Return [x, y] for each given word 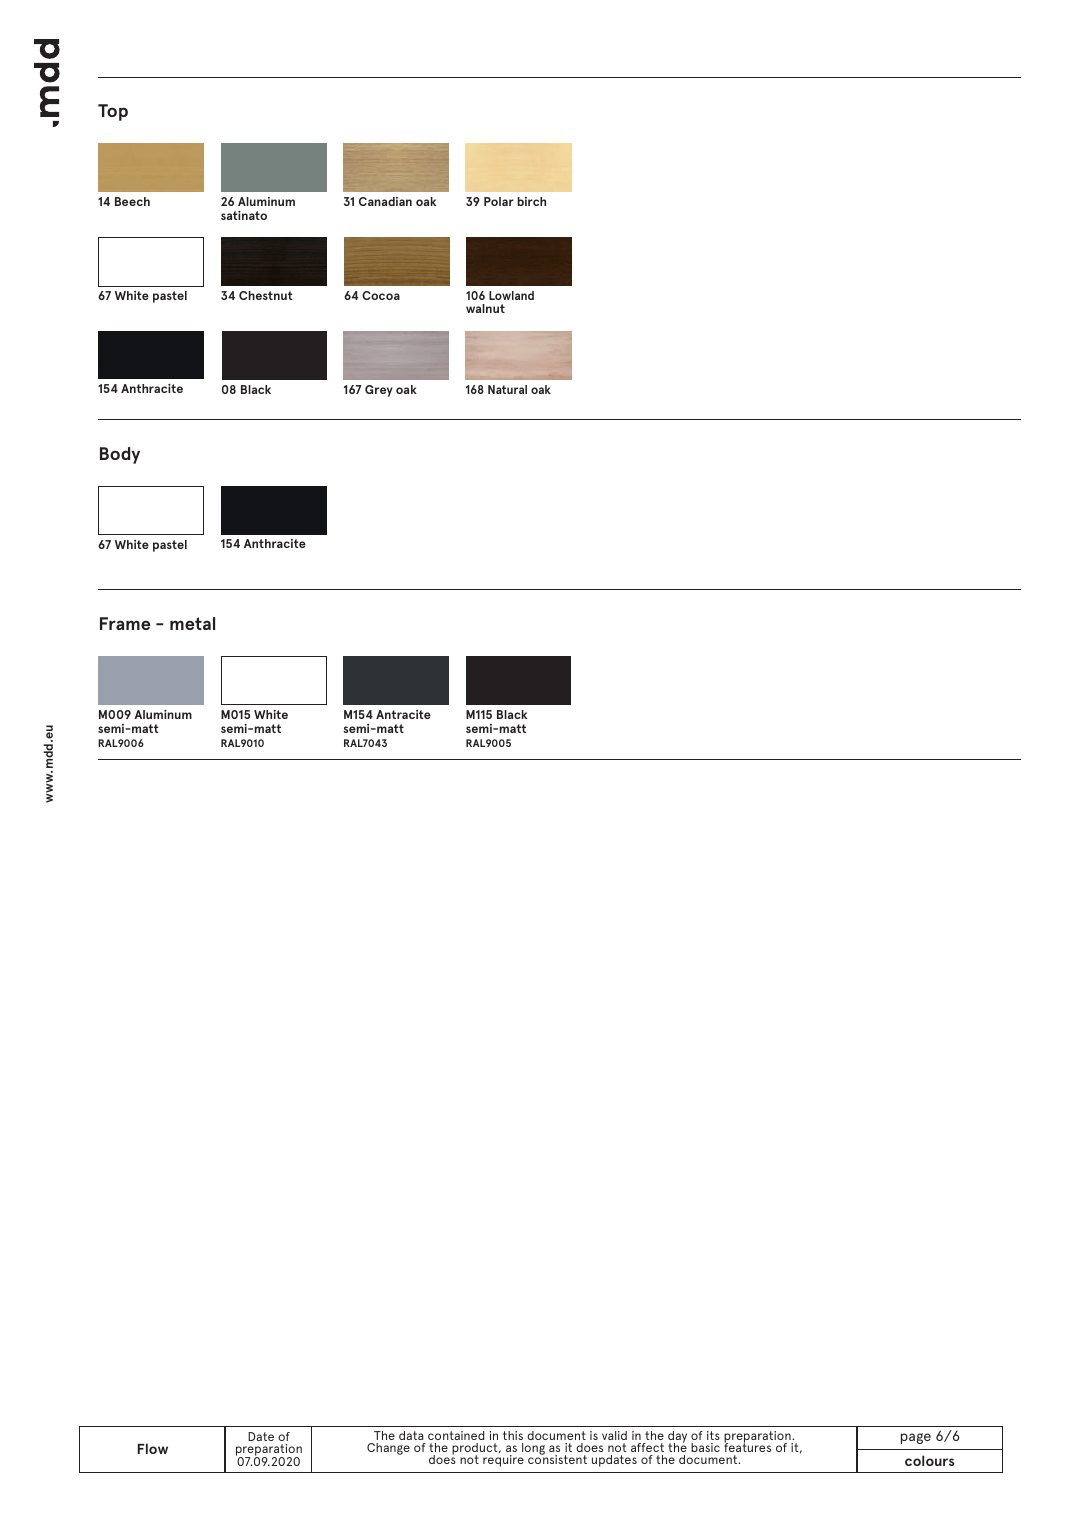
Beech [132, 201]
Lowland [511, 295]
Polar [499, 201]
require [503, 1461]
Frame [125, 623]
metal [192, 623]
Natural [507, 389]
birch [532, 201]
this [513, 1435]
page [916, 1438]
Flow [153, 1448]
